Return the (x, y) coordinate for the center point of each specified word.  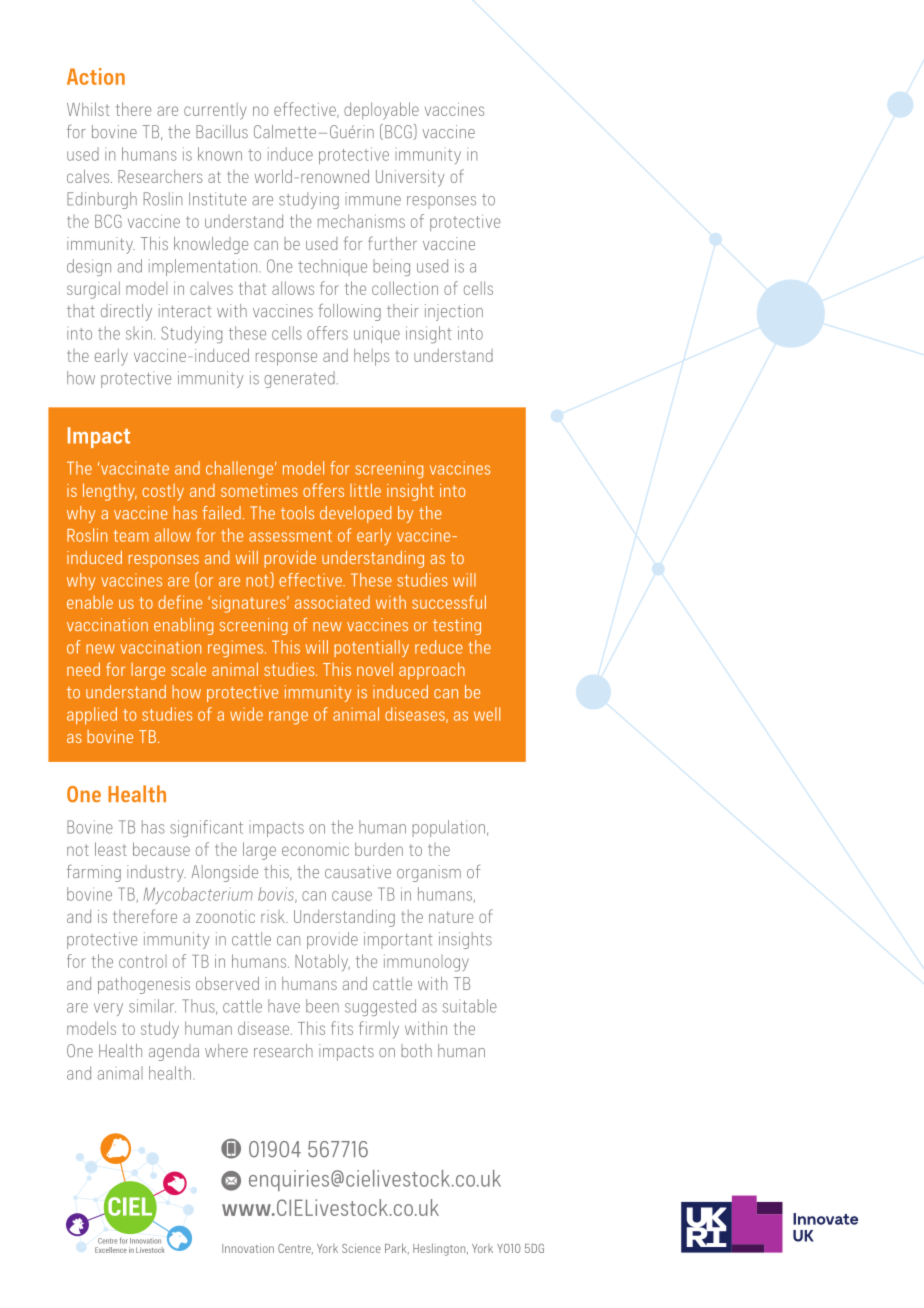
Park (397, 1248)
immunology (426, 963)
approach (432, 671)
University (410, 178)
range (288, 718)
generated (299, 379)
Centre (295, 1249)
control (143, 961)
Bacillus (222, 131)
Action (96, 76)
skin (139, 333)
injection (454, 312)
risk (274, 916)
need (83, 669)
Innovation (248, 1248)
